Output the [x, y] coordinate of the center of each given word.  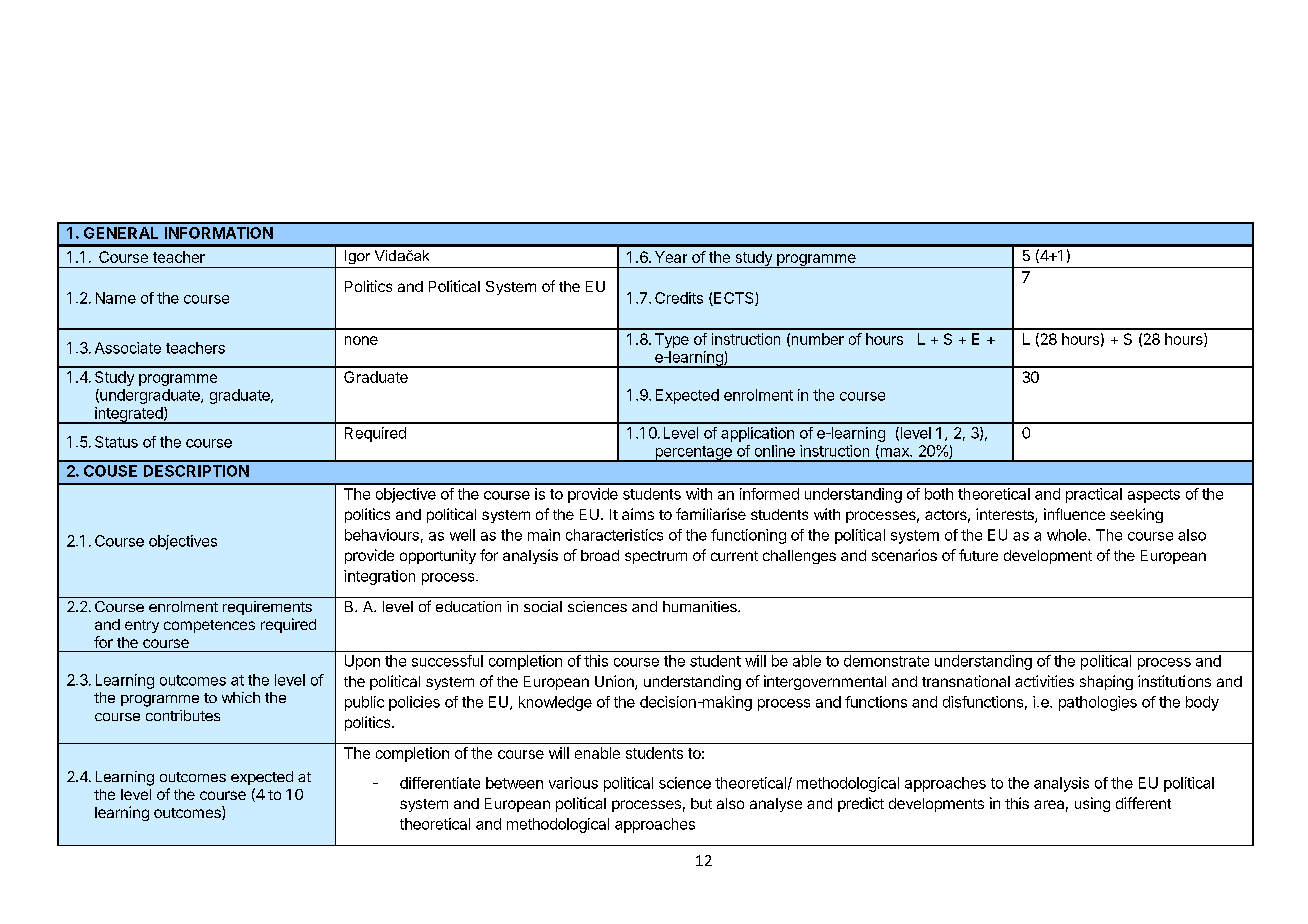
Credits [679, 298]
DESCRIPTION [196, 471]
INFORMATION [219, 233]
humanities [701, 606]
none [361, 340]
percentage [693, 454]
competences [209, 626]
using [1092, 804]
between [514, 783]
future [978, 555]
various [573, 783]
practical [1094, 495]
